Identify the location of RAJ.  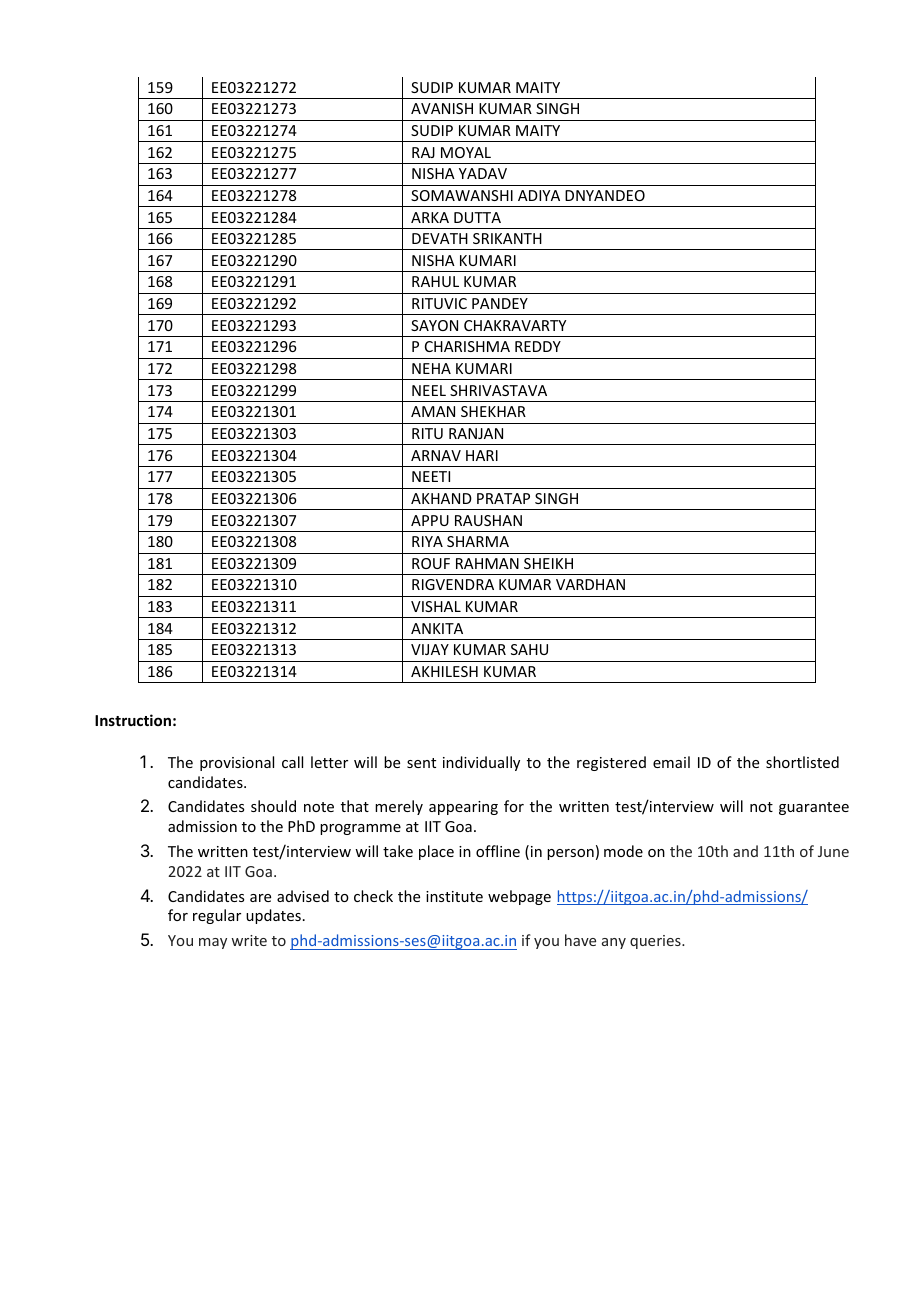
(423, 152).
